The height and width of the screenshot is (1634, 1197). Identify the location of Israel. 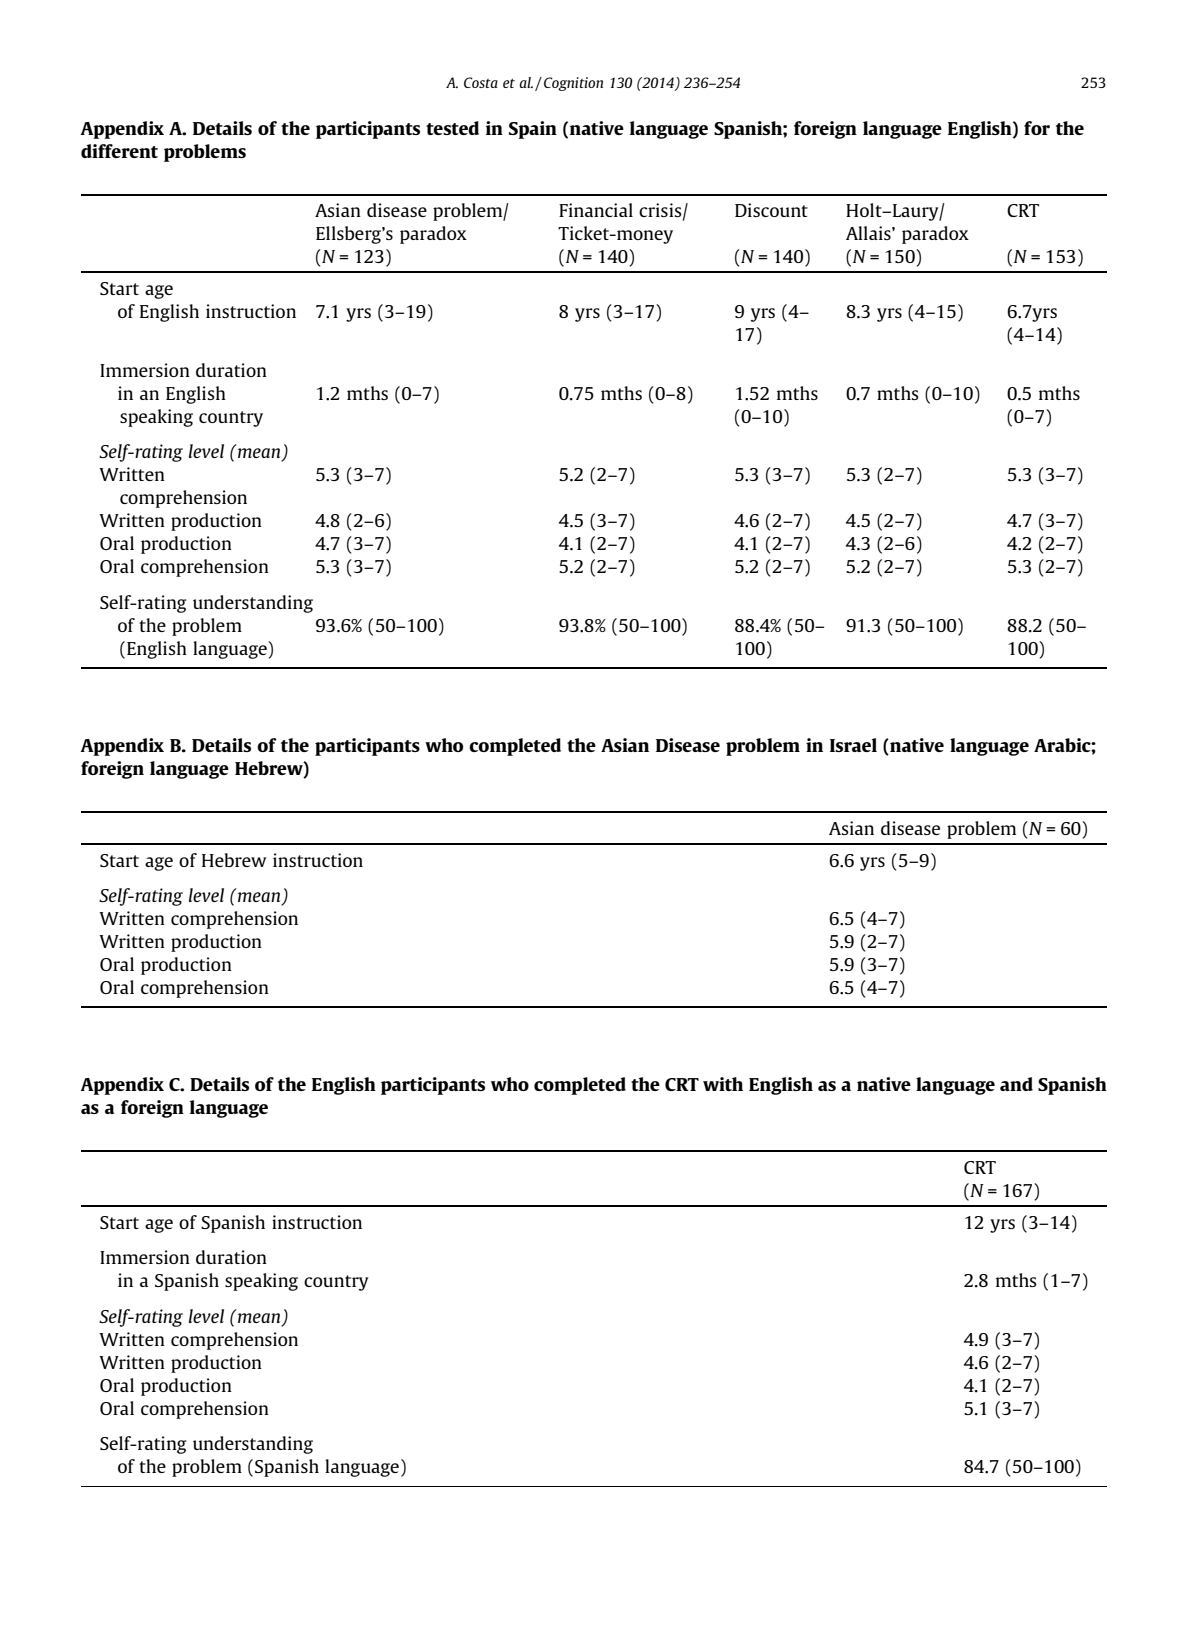
(853, 745).
